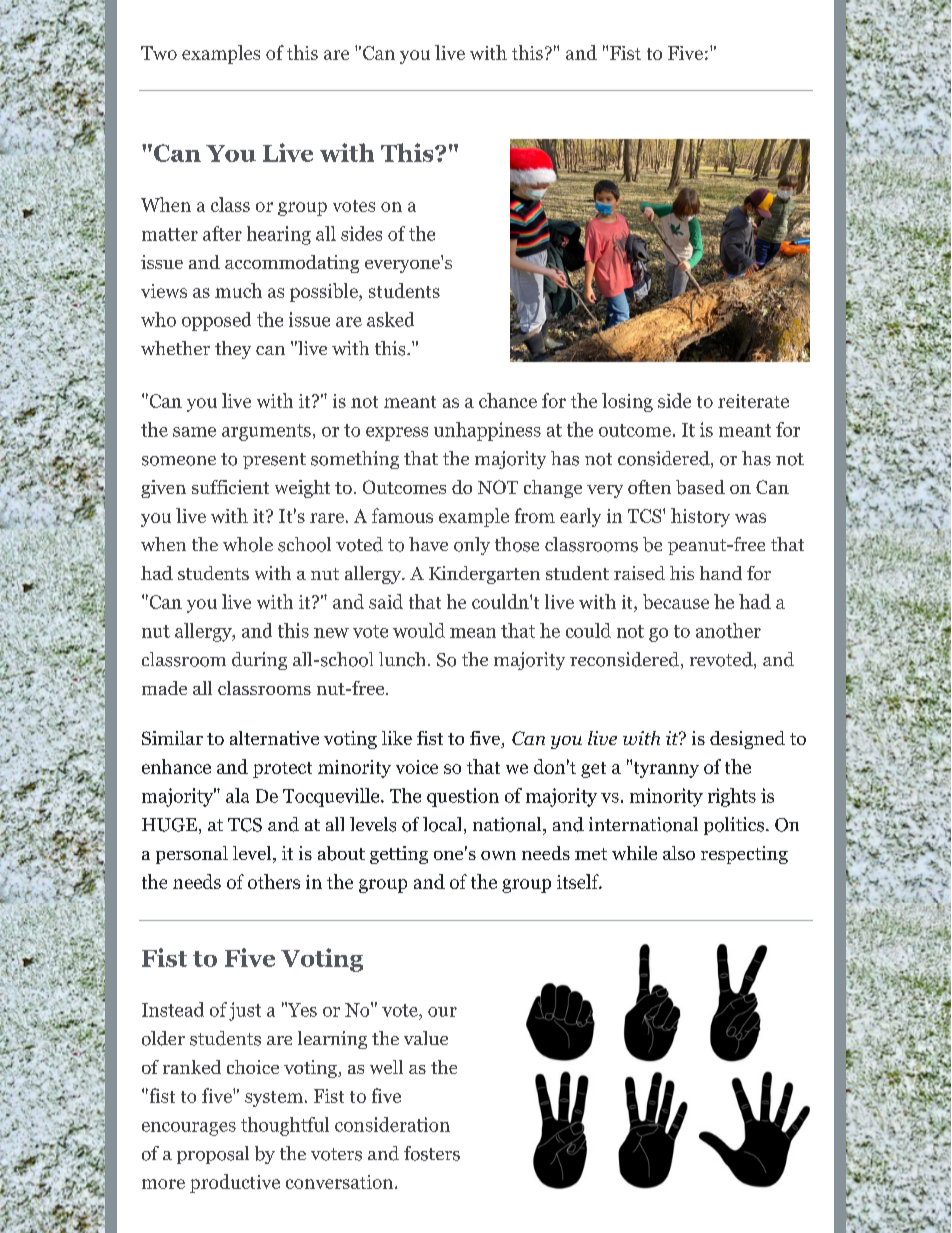  What do you see at coordinates (419, 630) in the screenshot?
I see `would` at bounding box center [419, 630].
